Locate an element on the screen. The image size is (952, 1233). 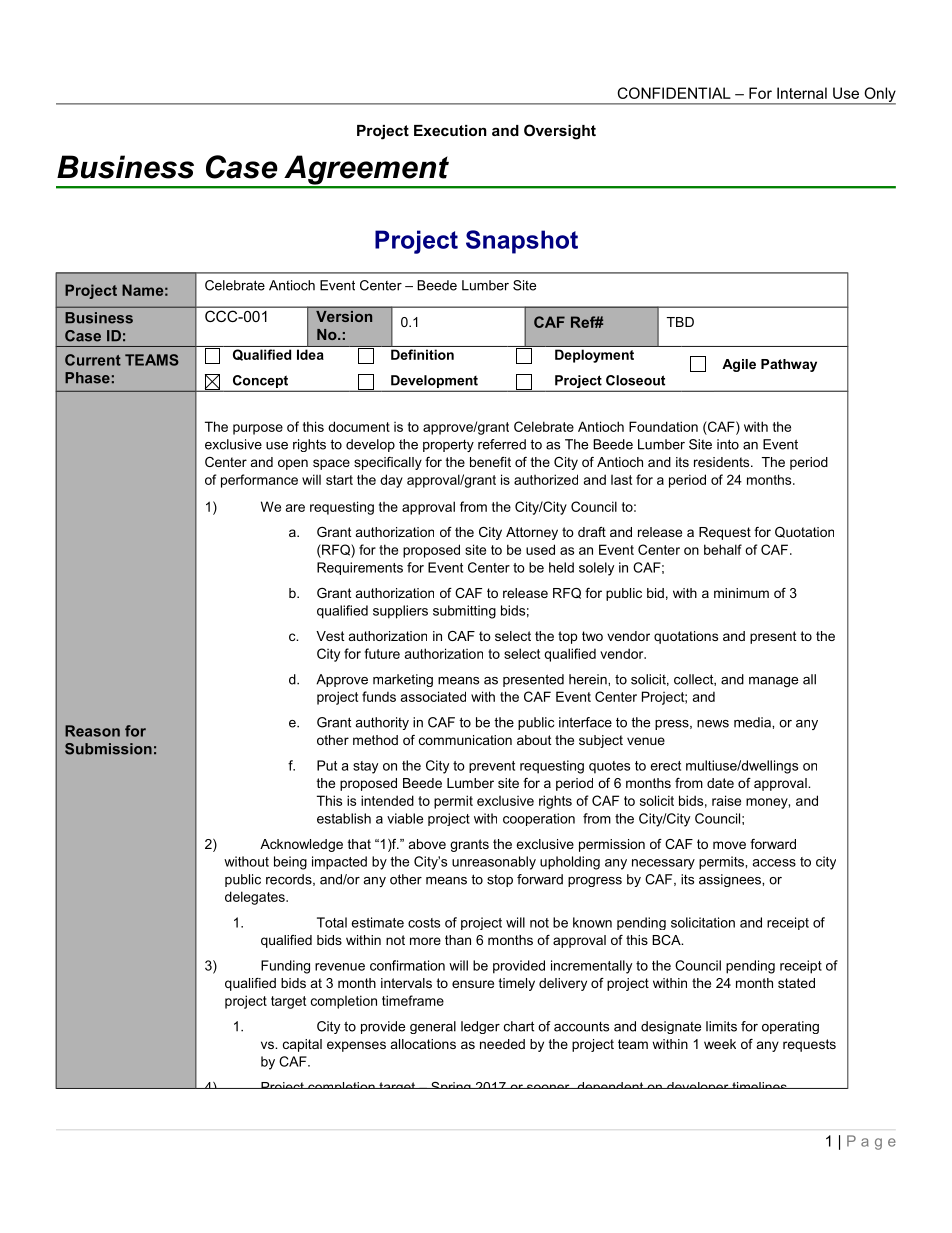
move is located at coordinates (729, 845).
